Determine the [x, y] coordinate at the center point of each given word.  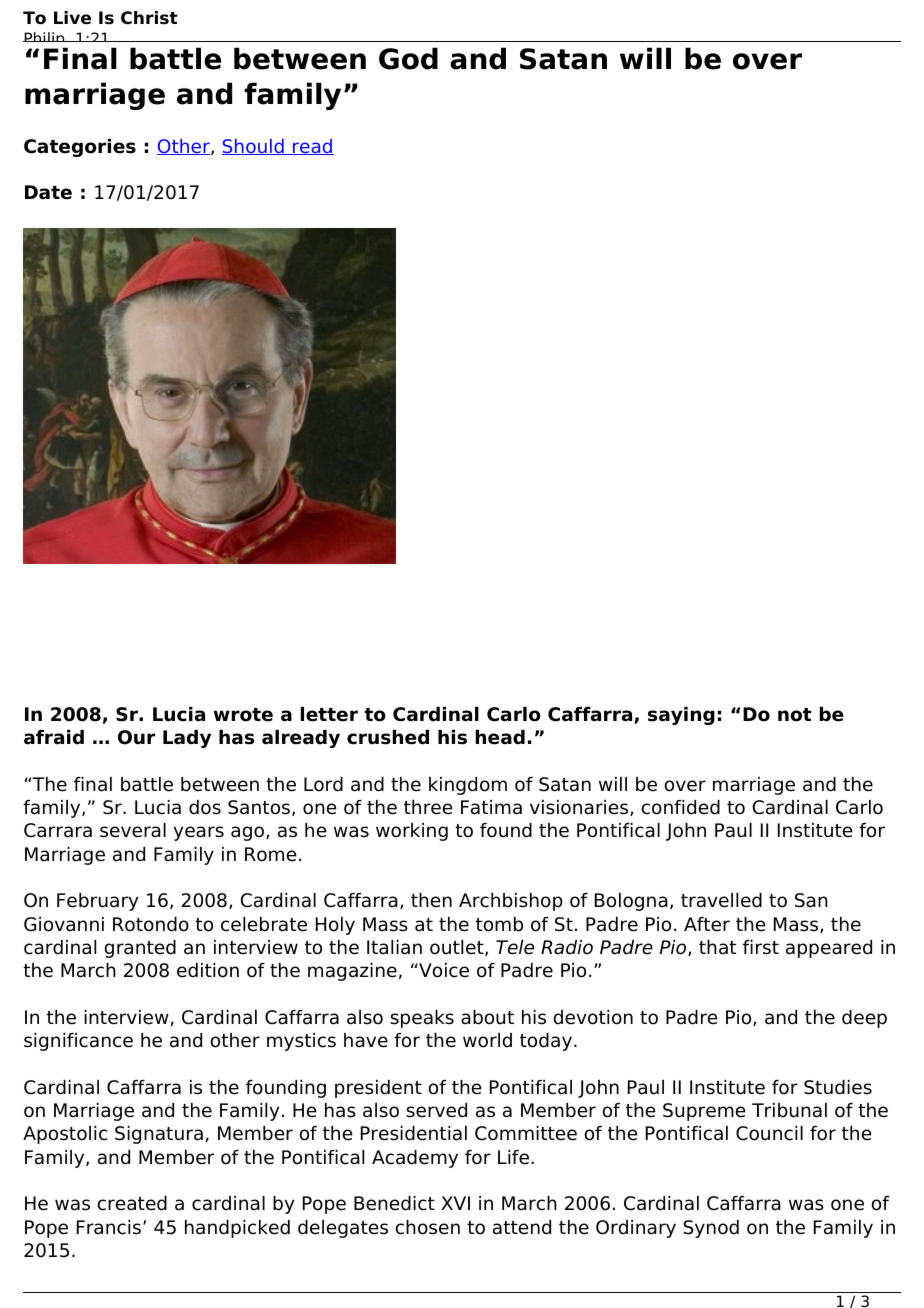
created [132, 1203]
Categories [80, 148]
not [795, 715]
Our [136, 737]
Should [254, 147]
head [500, 737]
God [408, 58]
